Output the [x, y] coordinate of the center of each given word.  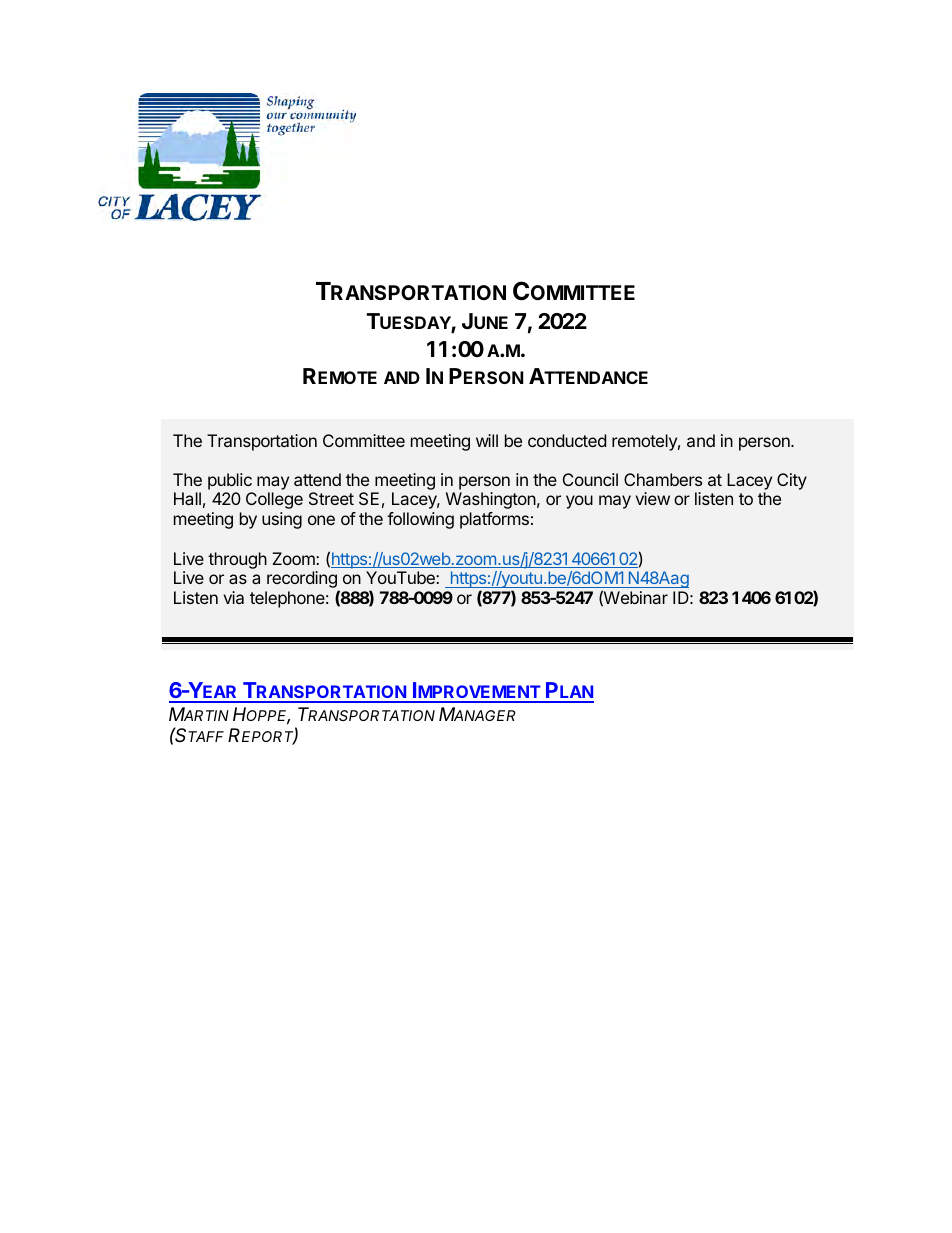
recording [303, 581]
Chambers [663, 479]
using [282, 520]
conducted [567, 440]
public [230, 481]
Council [590, 479]
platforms [494, 520]
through [237, 560]
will [487, 440]
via [233, 597]
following [420, 520]
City [792, 481]
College [274, 500]
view [652, 498]
